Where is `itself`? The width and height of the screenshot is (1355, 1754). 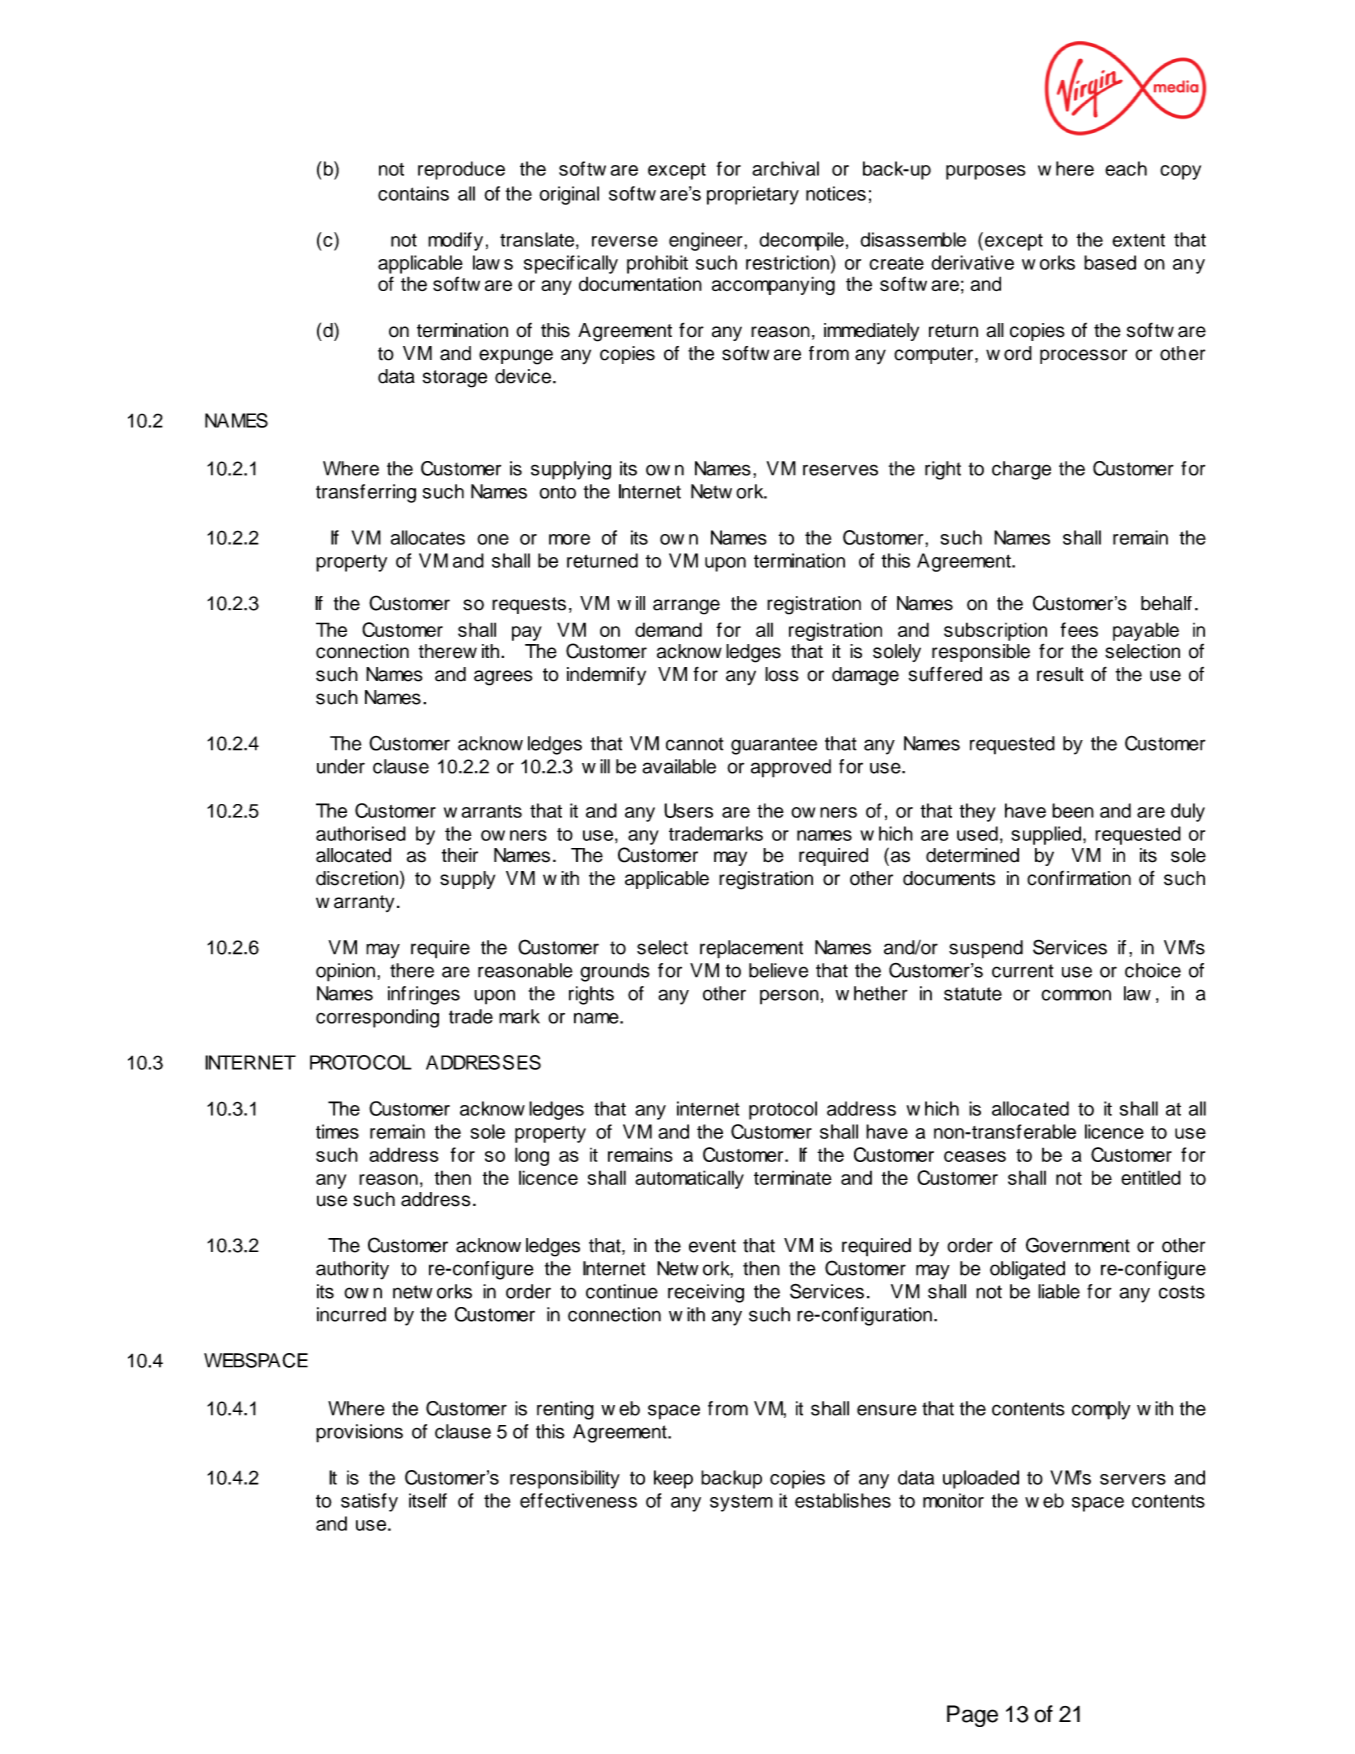 itself is located at coordinates (428, 1500).
